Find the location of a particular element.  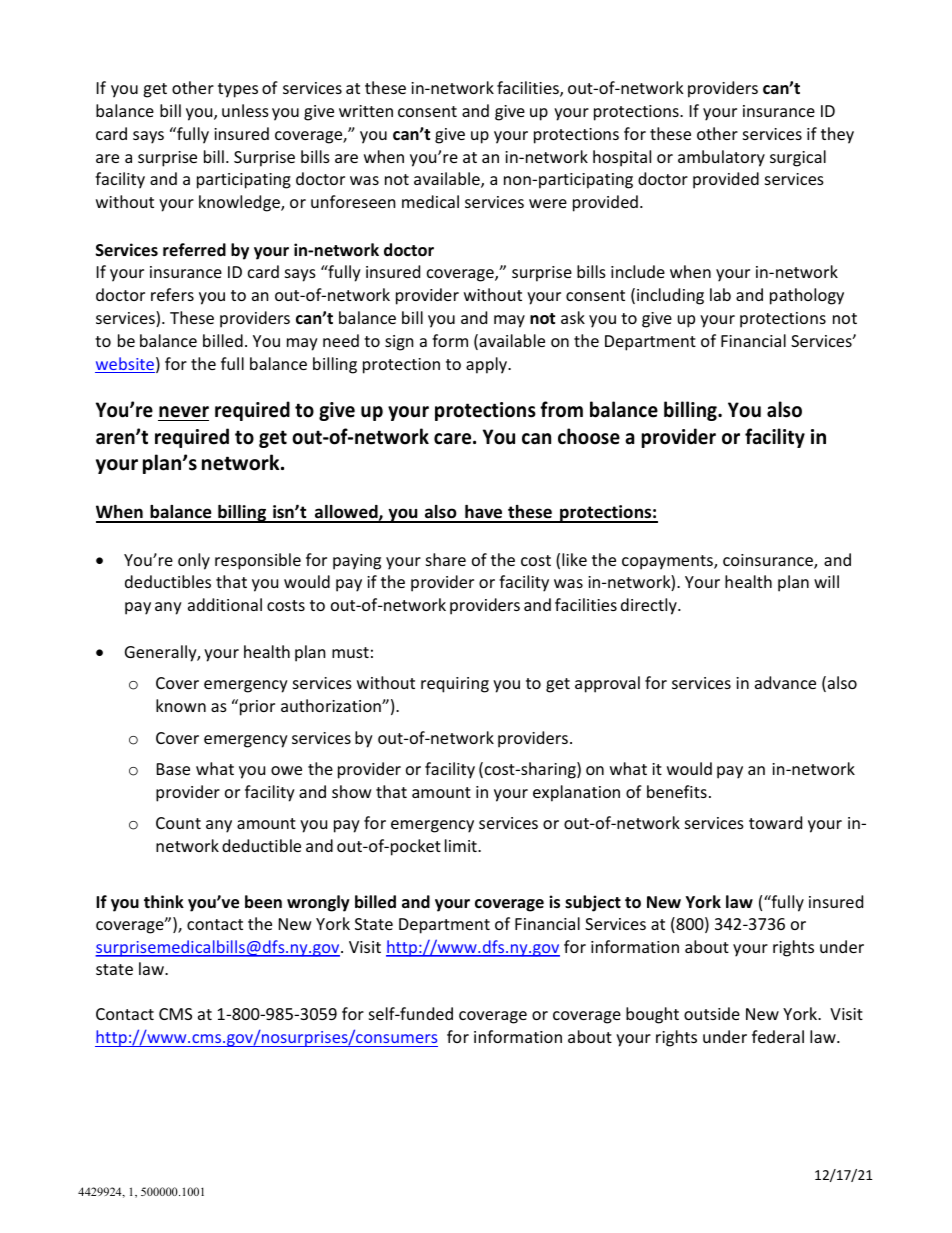

ask is located at coordinates (573, 317).
